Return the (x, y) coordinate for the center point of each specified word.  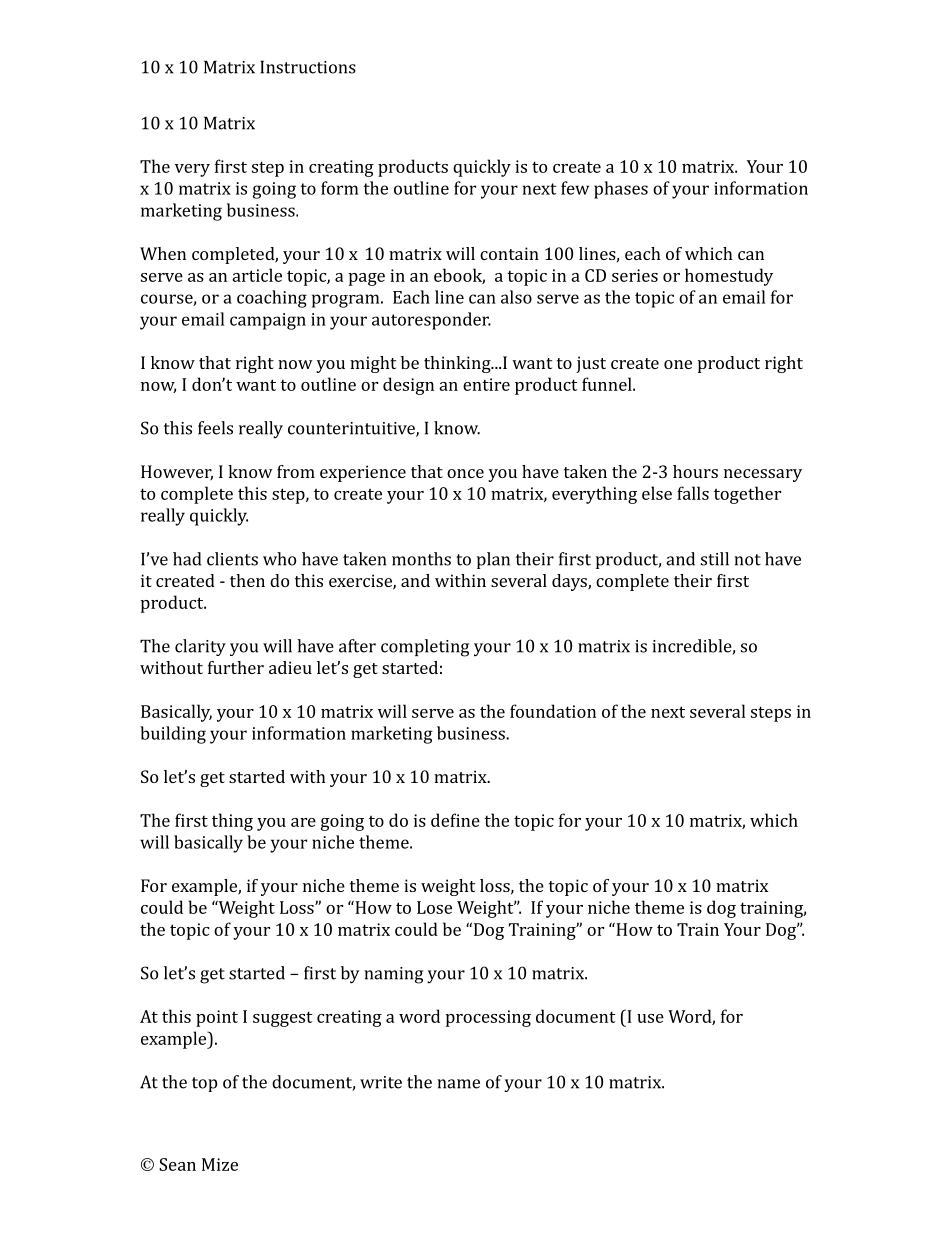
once (465, 473)
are (303, 822)
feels (215, 428)
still (715, 559)
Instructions (308, 67)
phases (621, 190)
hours (695, 471)
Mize (220, 1164)
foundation (553, 711)
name (458, 1084)
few (575, 188)
